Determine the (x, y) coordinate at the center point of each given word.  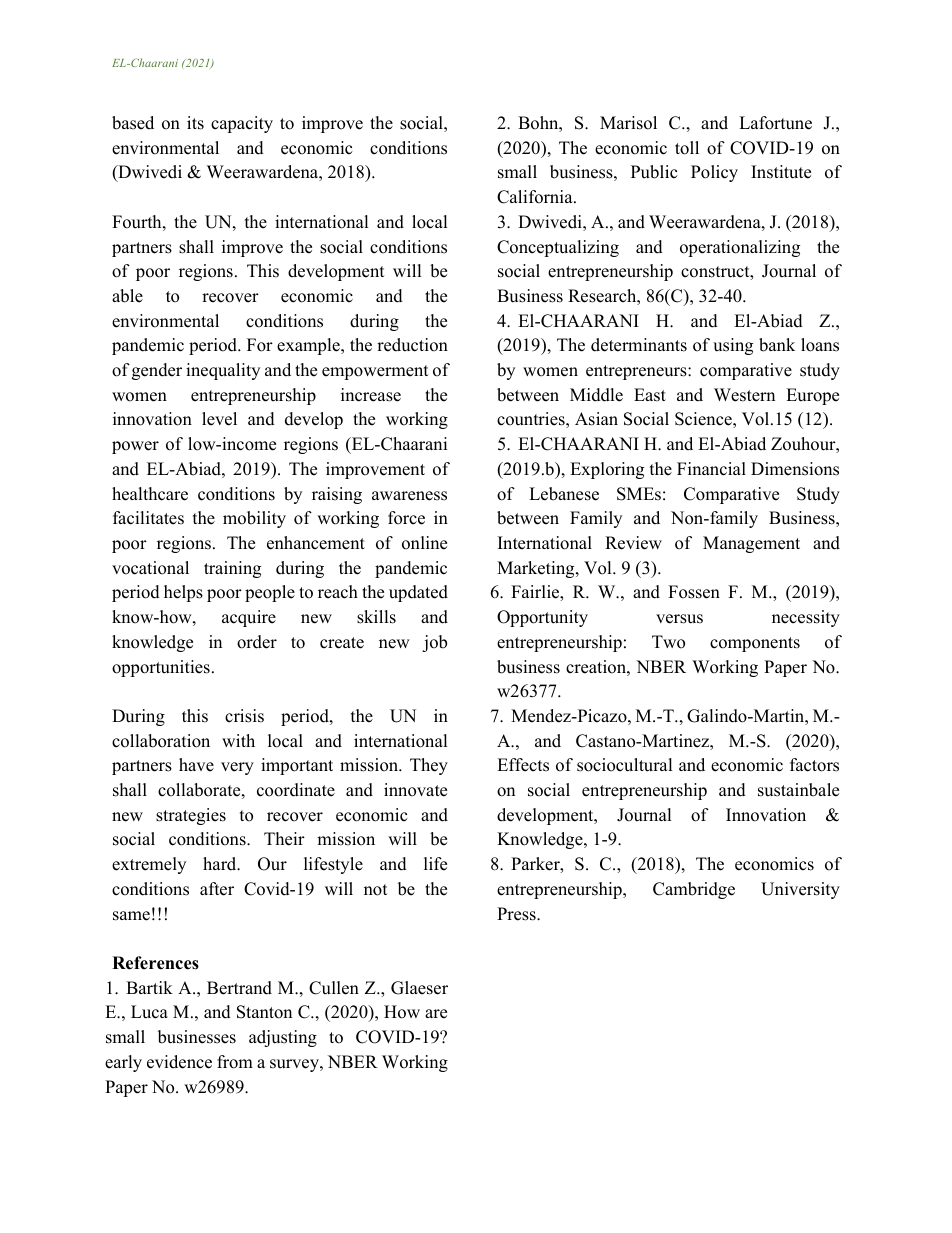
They (429, 766)
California (536, 197)
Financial (711, 469)
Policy (714, 173)
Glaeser (419, 988)
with (238, 740)
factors (814, 765)
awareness (409, 496)
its (195, 123)
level (219, 419)
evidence (179, 1062)
